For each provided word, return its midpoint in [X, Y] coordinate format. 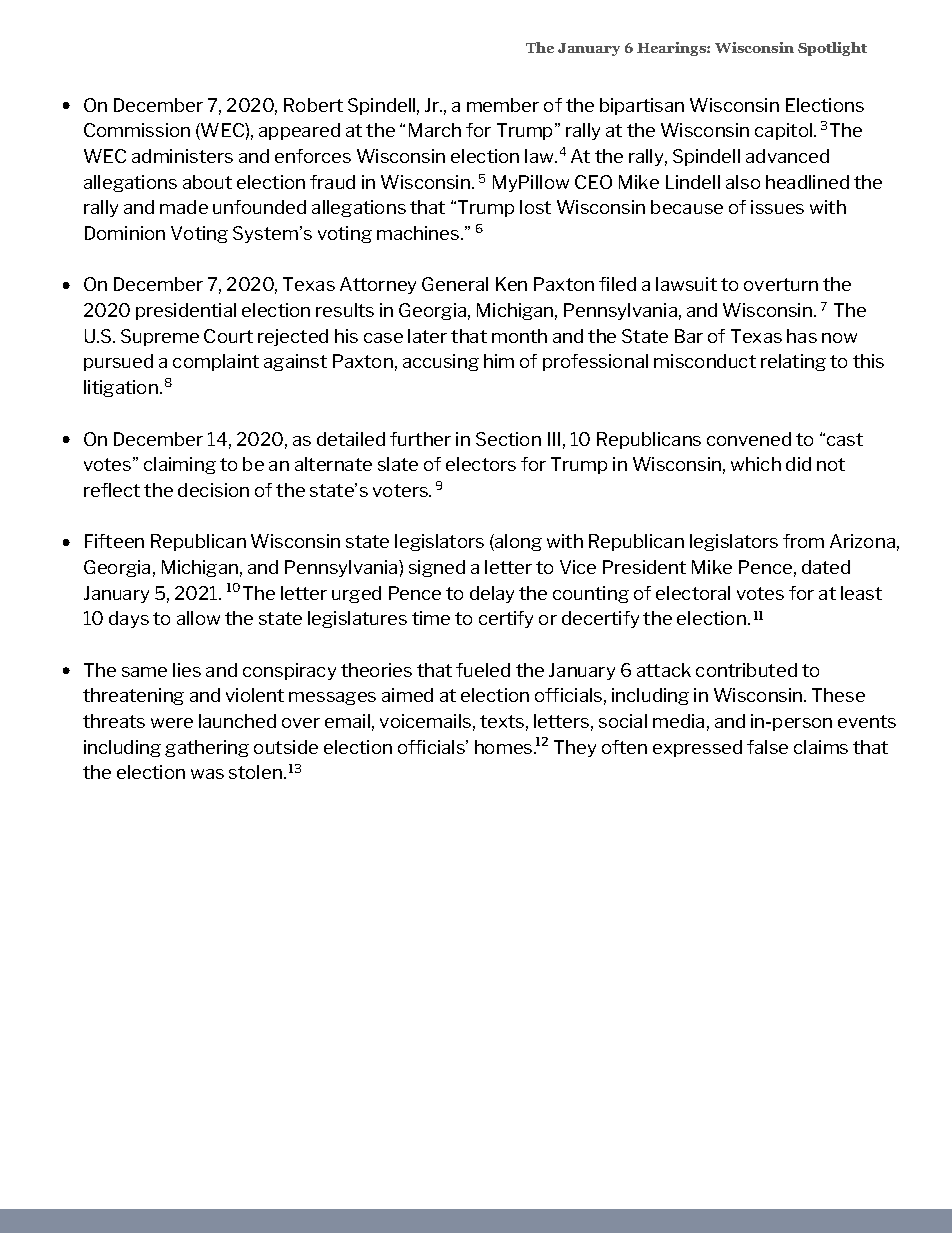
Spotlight [832, 49]
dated [826, 567]
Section [508, 439]
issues [777, 207]
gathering [207, 748]
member [503, 105]
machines [419, 233]
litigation [121, 388]
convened [749, 439]
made [184, 207]
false [767, 747]
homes [505, 747]
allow [198, 618]
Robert [313, 105]
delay [492, 594]
